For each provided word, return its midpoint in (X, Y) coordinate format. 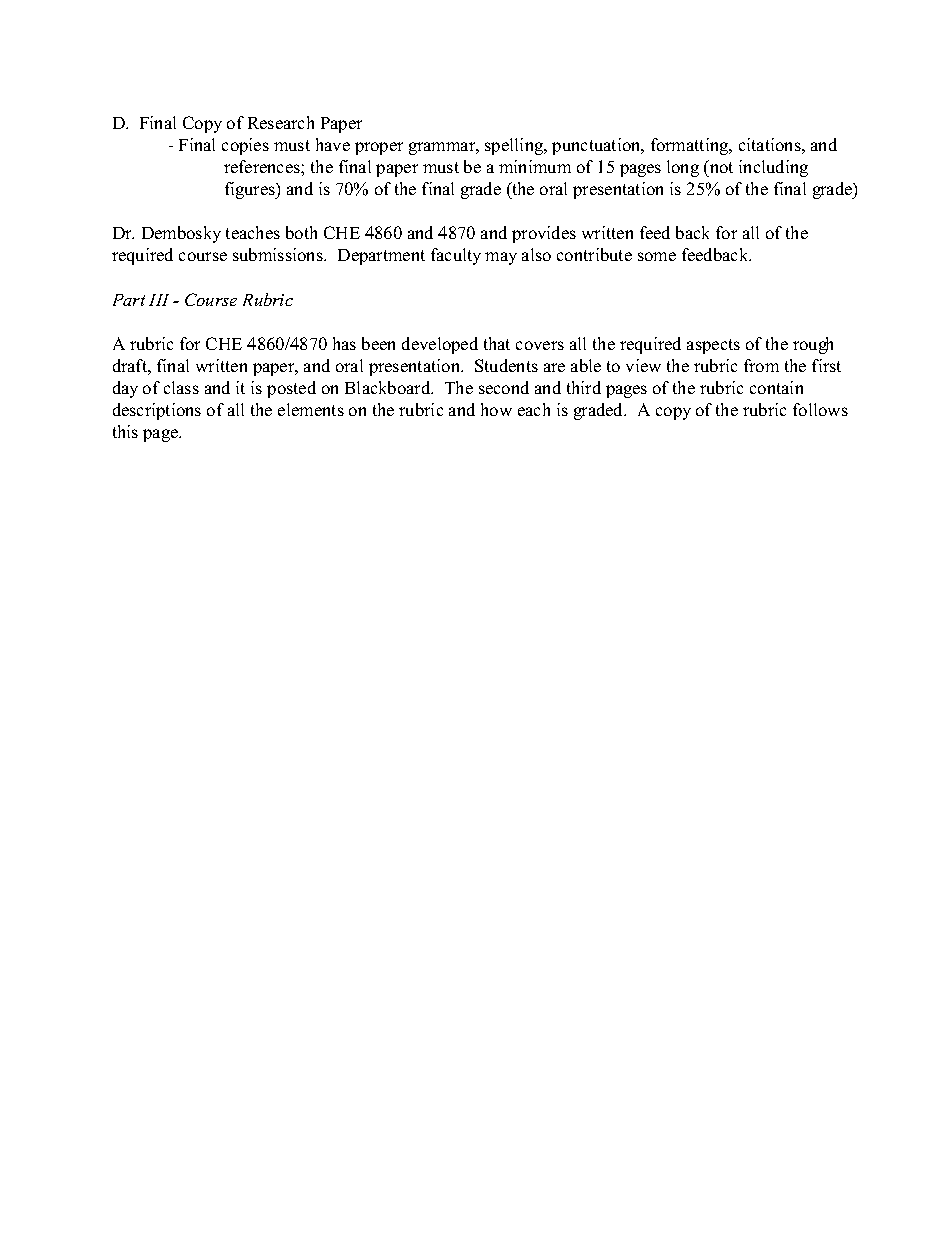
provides (544, 234)
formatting (691, 146)
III (159, 300)
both (301, 232)
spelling (515, 146)
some (657, 256)
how (496, 409)
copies (245, 146)
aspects (713, 346)
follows (820, 409)
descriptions (157, 411)
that (497, 343)
